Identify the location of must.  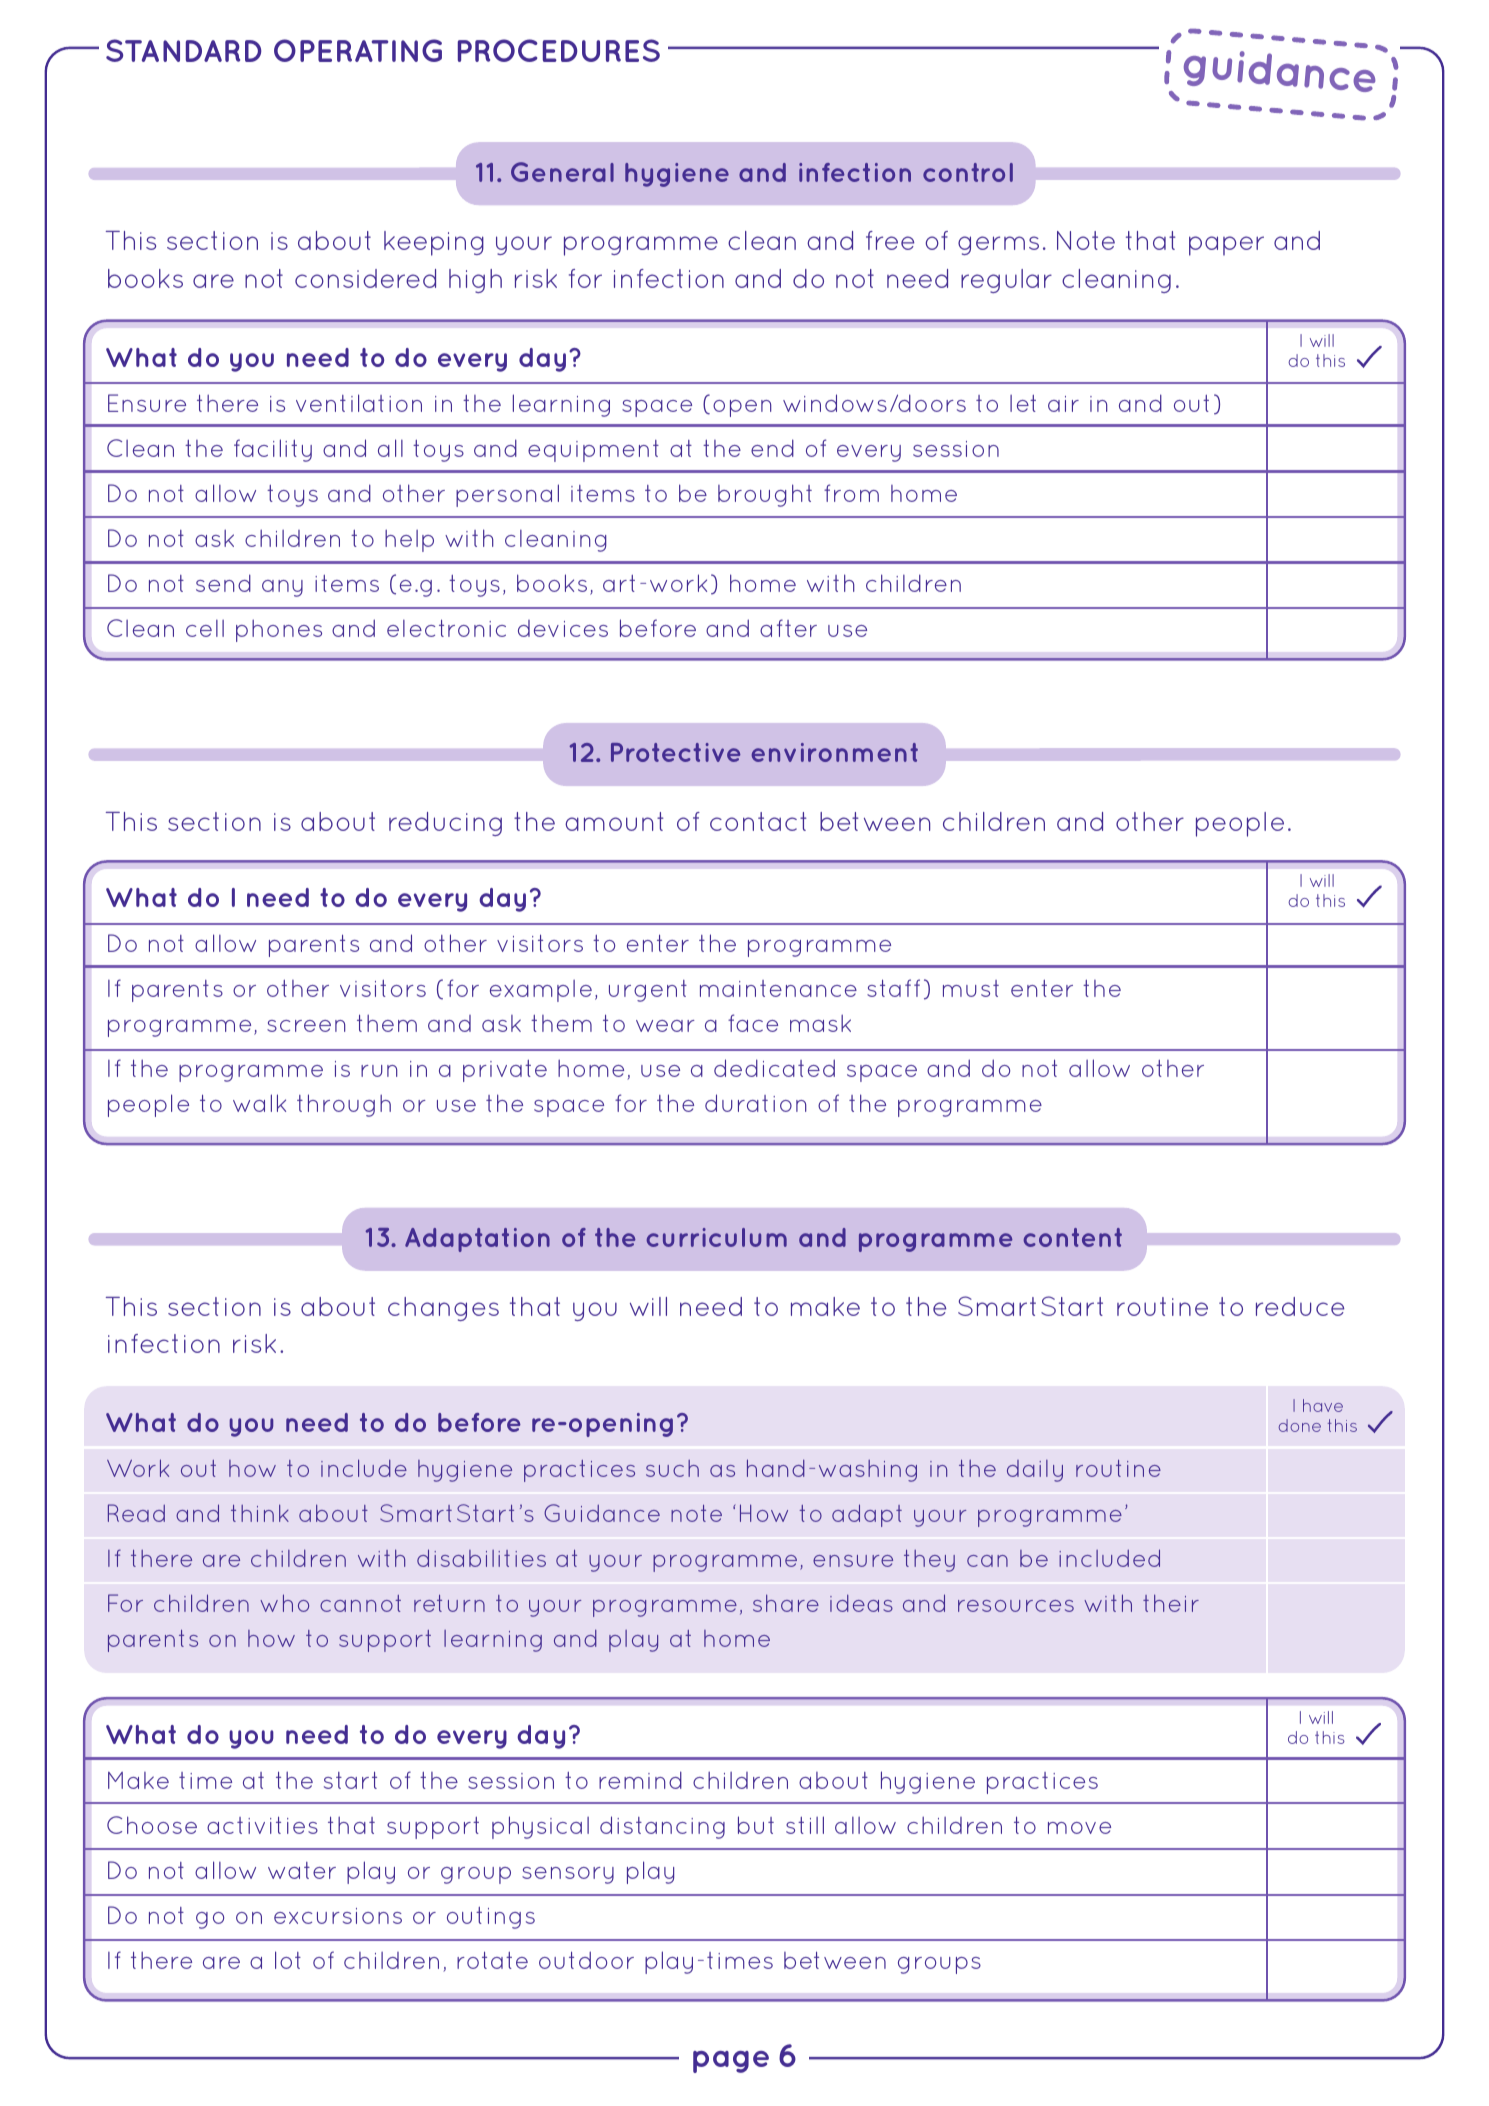
(971, 988).
